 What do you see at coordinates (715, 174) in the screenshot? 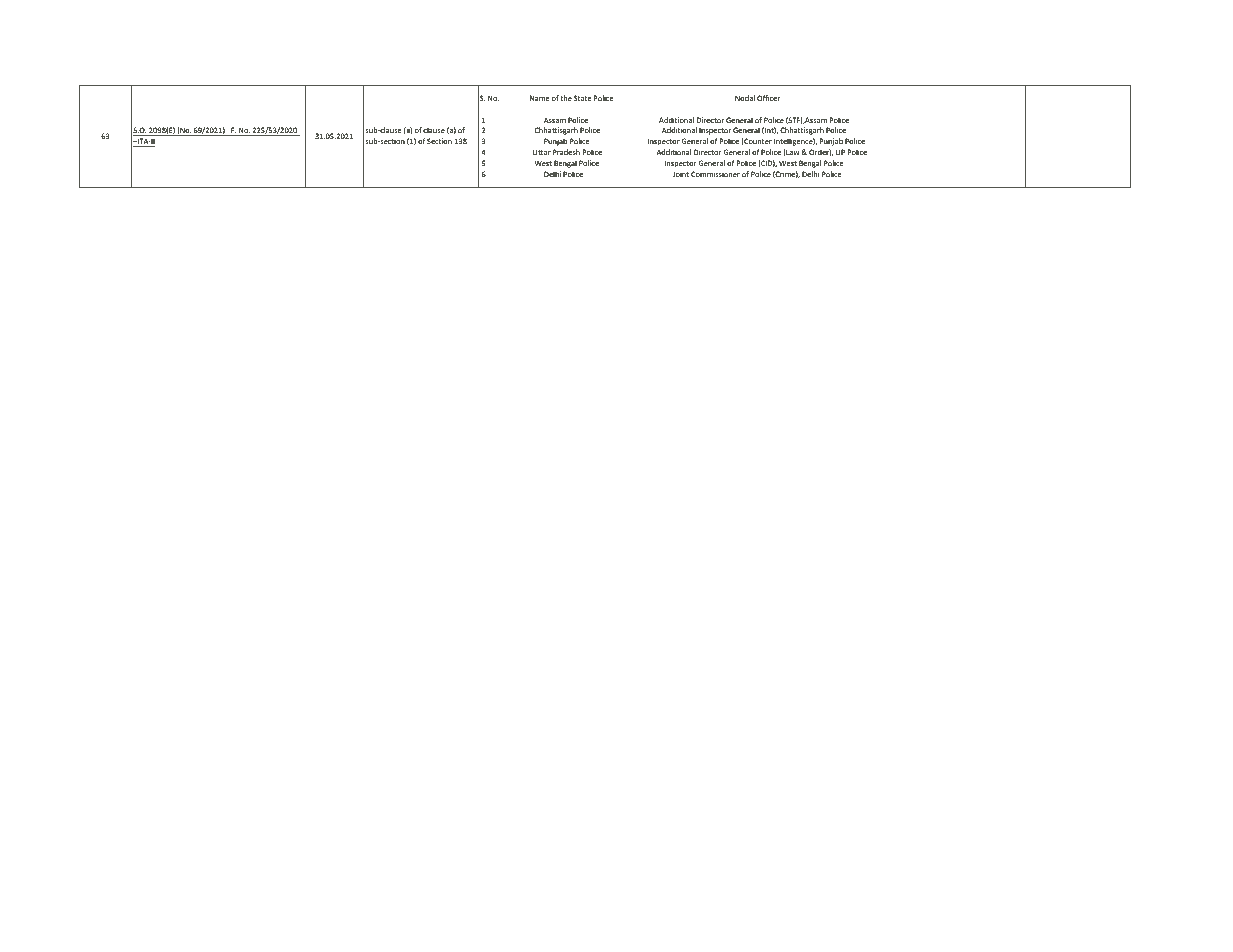
I see `Commissioner` at bounding box center [715, 174].
